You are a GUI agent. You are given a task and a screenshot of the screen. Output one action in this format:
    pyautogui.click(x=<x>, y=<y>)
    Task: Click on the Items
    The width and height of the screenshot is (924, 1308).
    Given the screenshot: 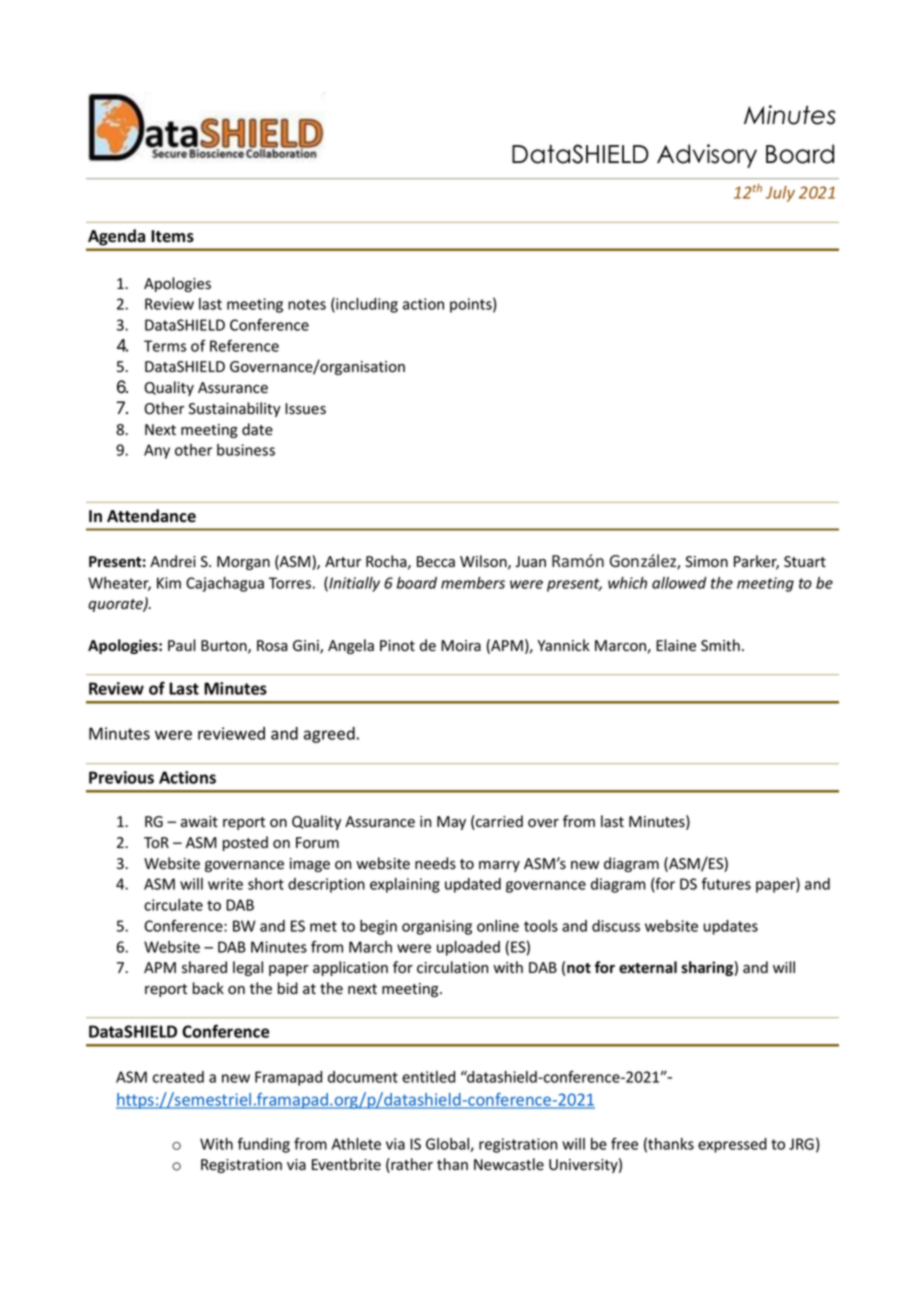 What is the action you would take?
    pyautogui.click(x=172, y=236)
